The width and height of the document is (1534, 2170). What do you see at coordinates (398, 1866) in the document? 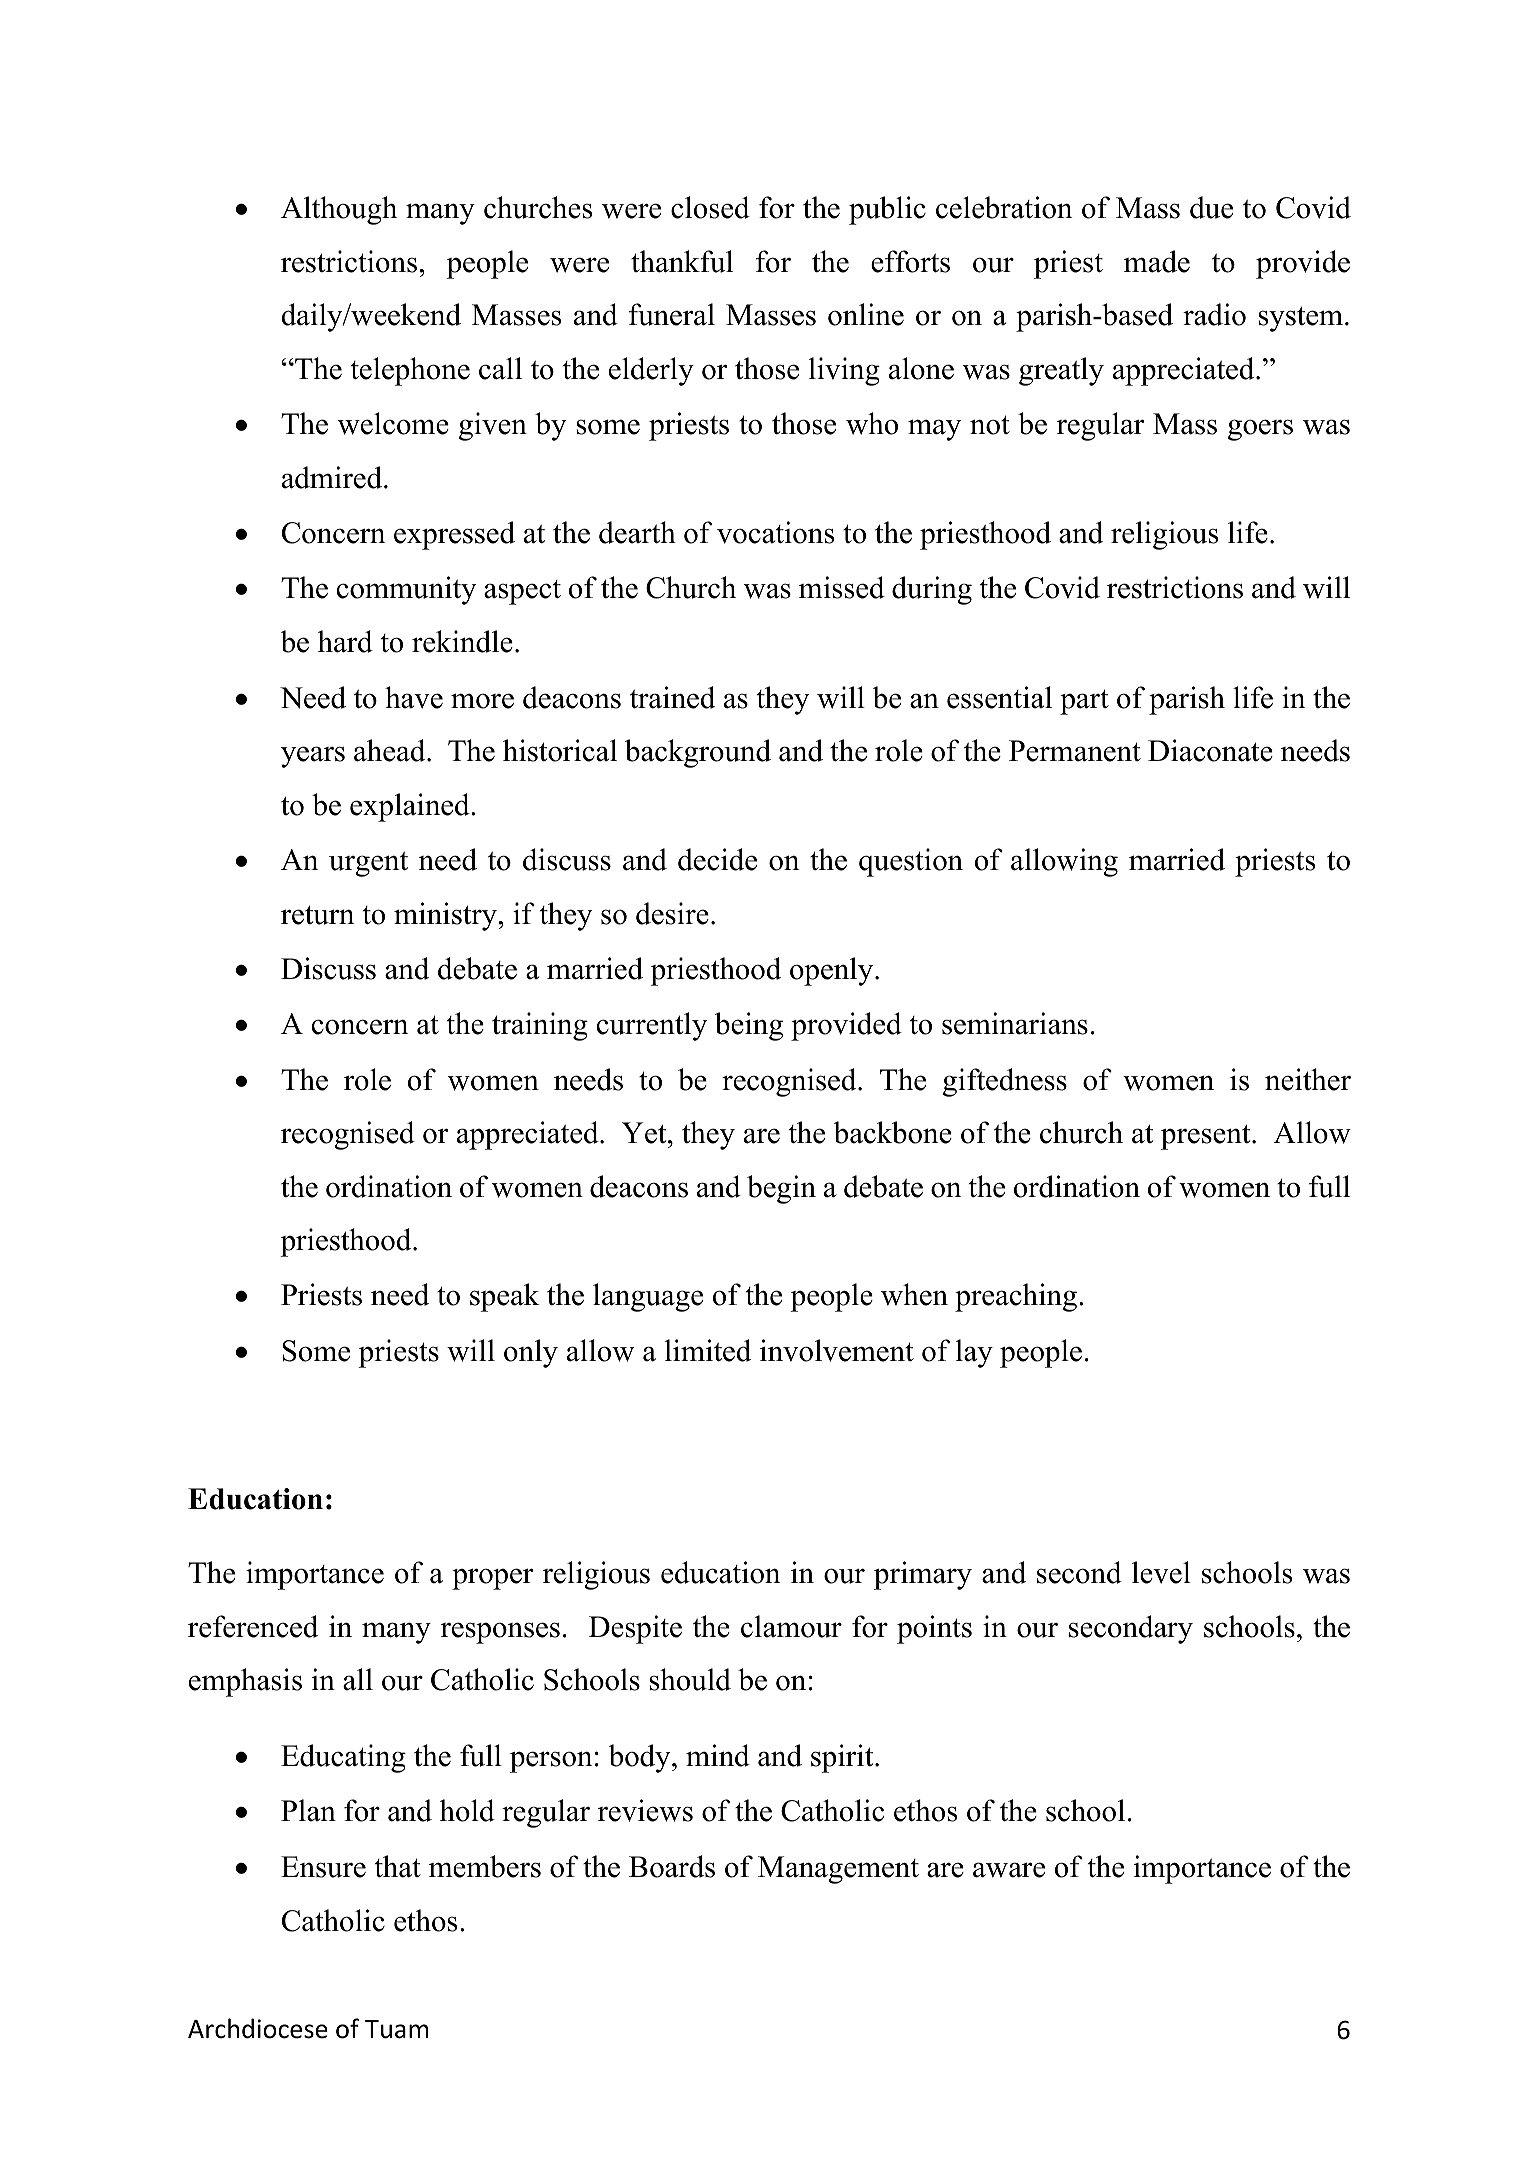
I see `that` at bounding box center [398, 1866].
